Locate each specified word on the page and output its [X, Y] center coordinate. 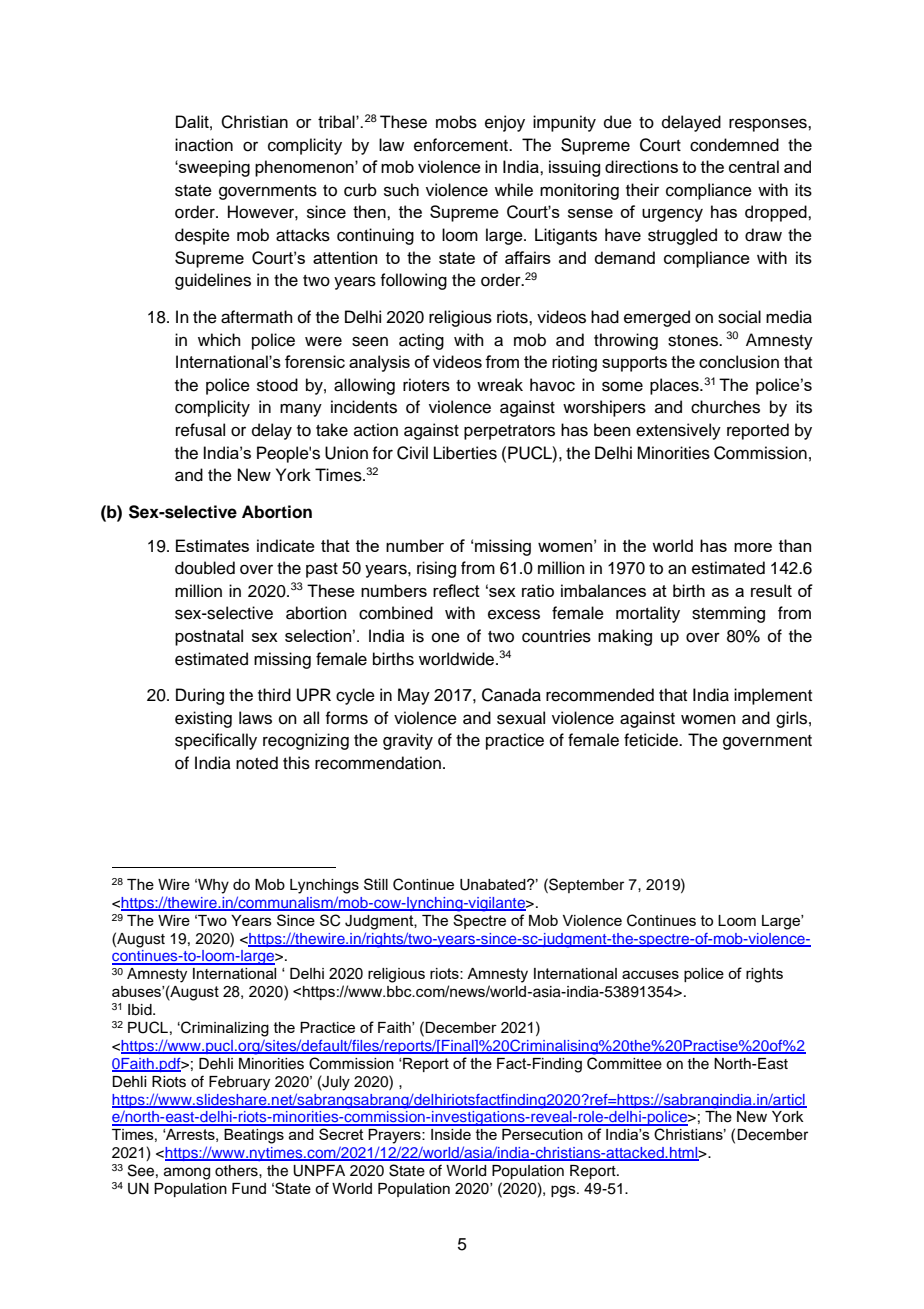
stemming [728, 614]
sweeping [213, 168]
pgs [564, 1191]
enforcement [462, 145]
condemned [734, 145]
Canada [511, 695]
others [237, 1171]
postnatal [209, 637]
